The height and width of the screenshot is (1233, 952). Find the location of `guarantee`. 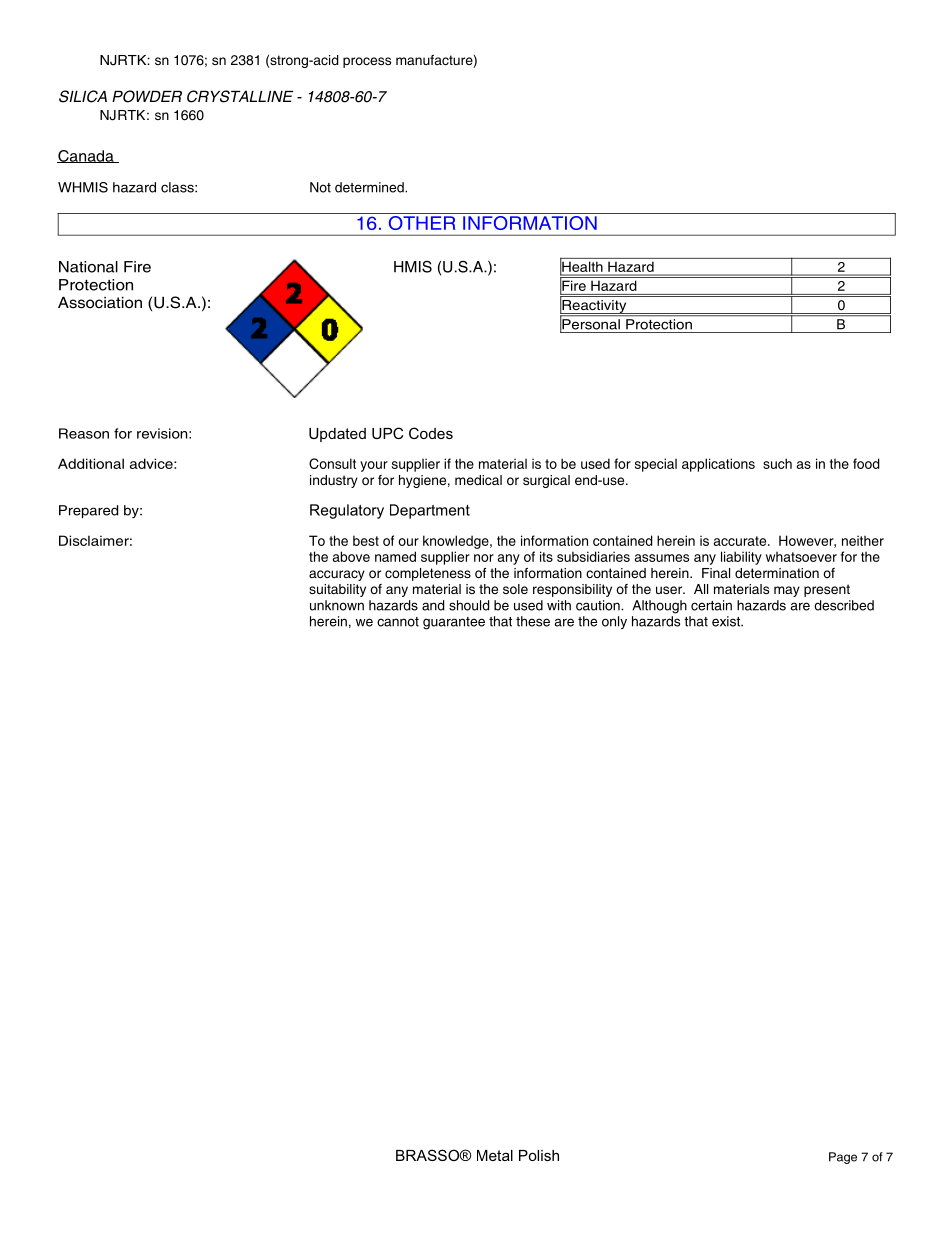

guarantee is located at coordinates (454, 623).
